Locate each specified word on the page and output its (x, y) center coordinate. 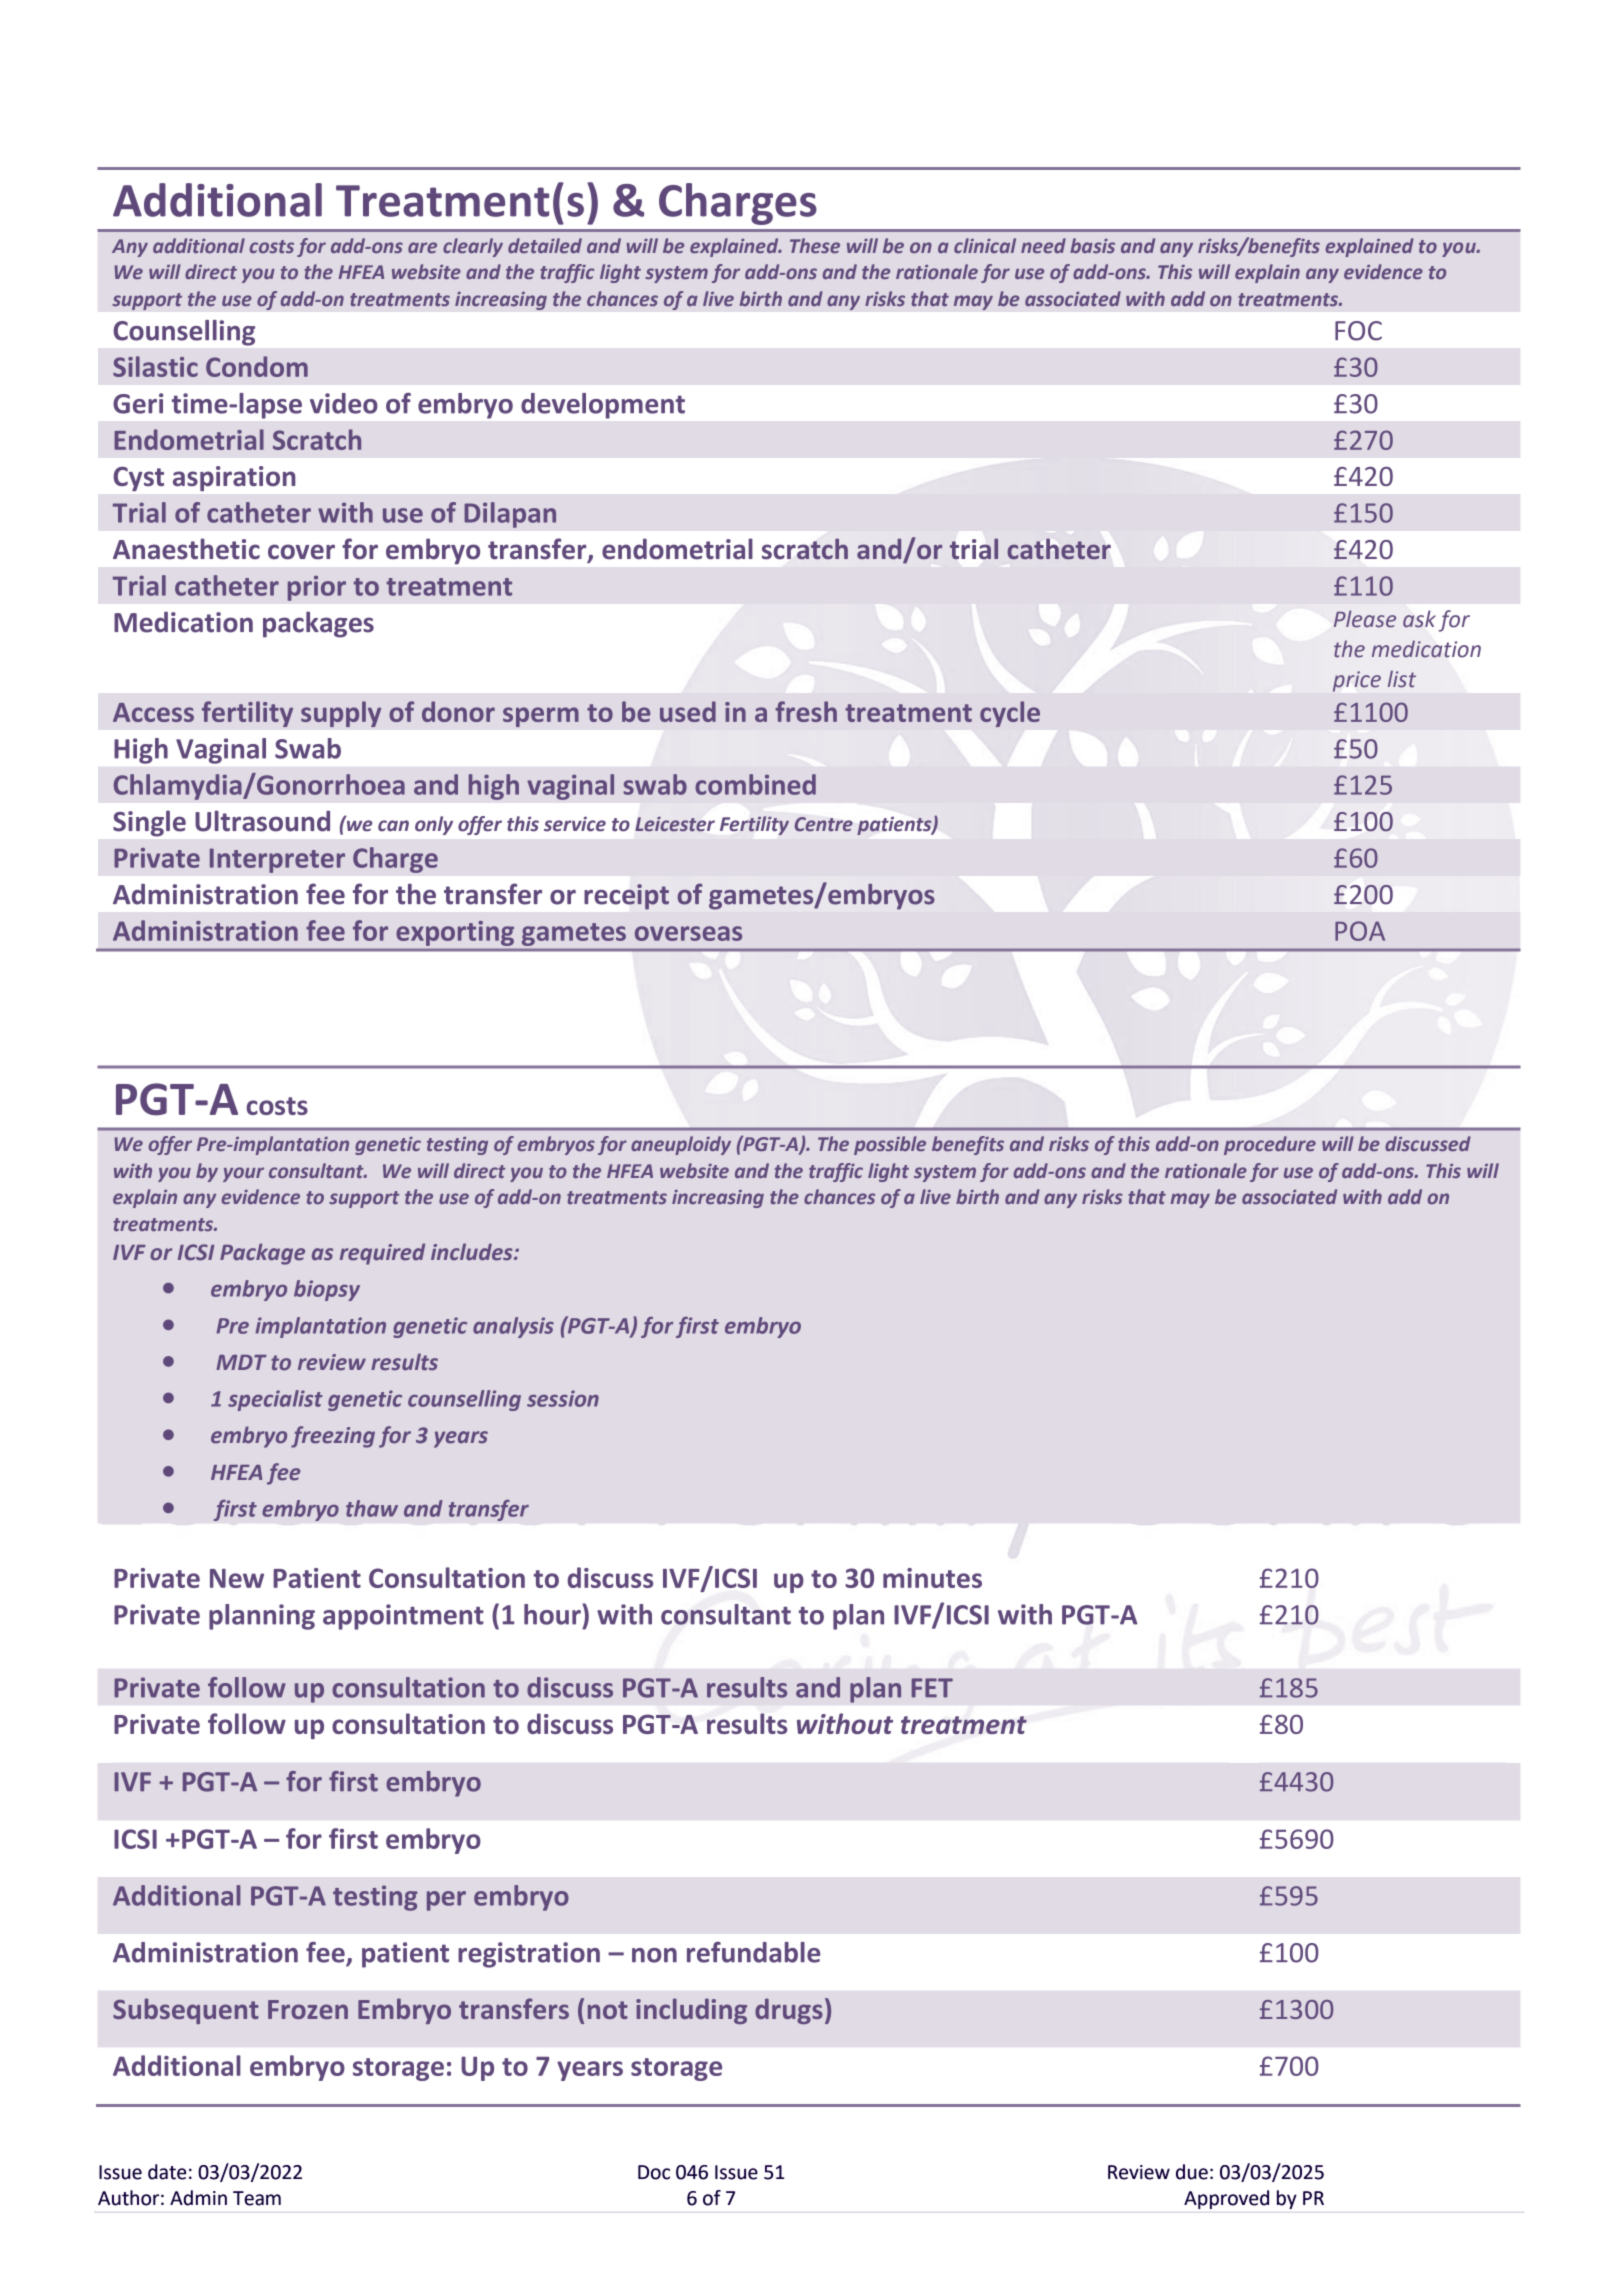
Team (257, 2198)
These (815, 245)
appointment (403, 1617)
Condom (257, 366)
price (1357, 681)
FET (932, 1688)
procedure (1270, 1145)
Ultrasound (262, 821)
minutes (932, 1578)
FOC (1358, 331)
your (243, 1174)
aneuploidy (681, 1145)
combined (755, 784)
